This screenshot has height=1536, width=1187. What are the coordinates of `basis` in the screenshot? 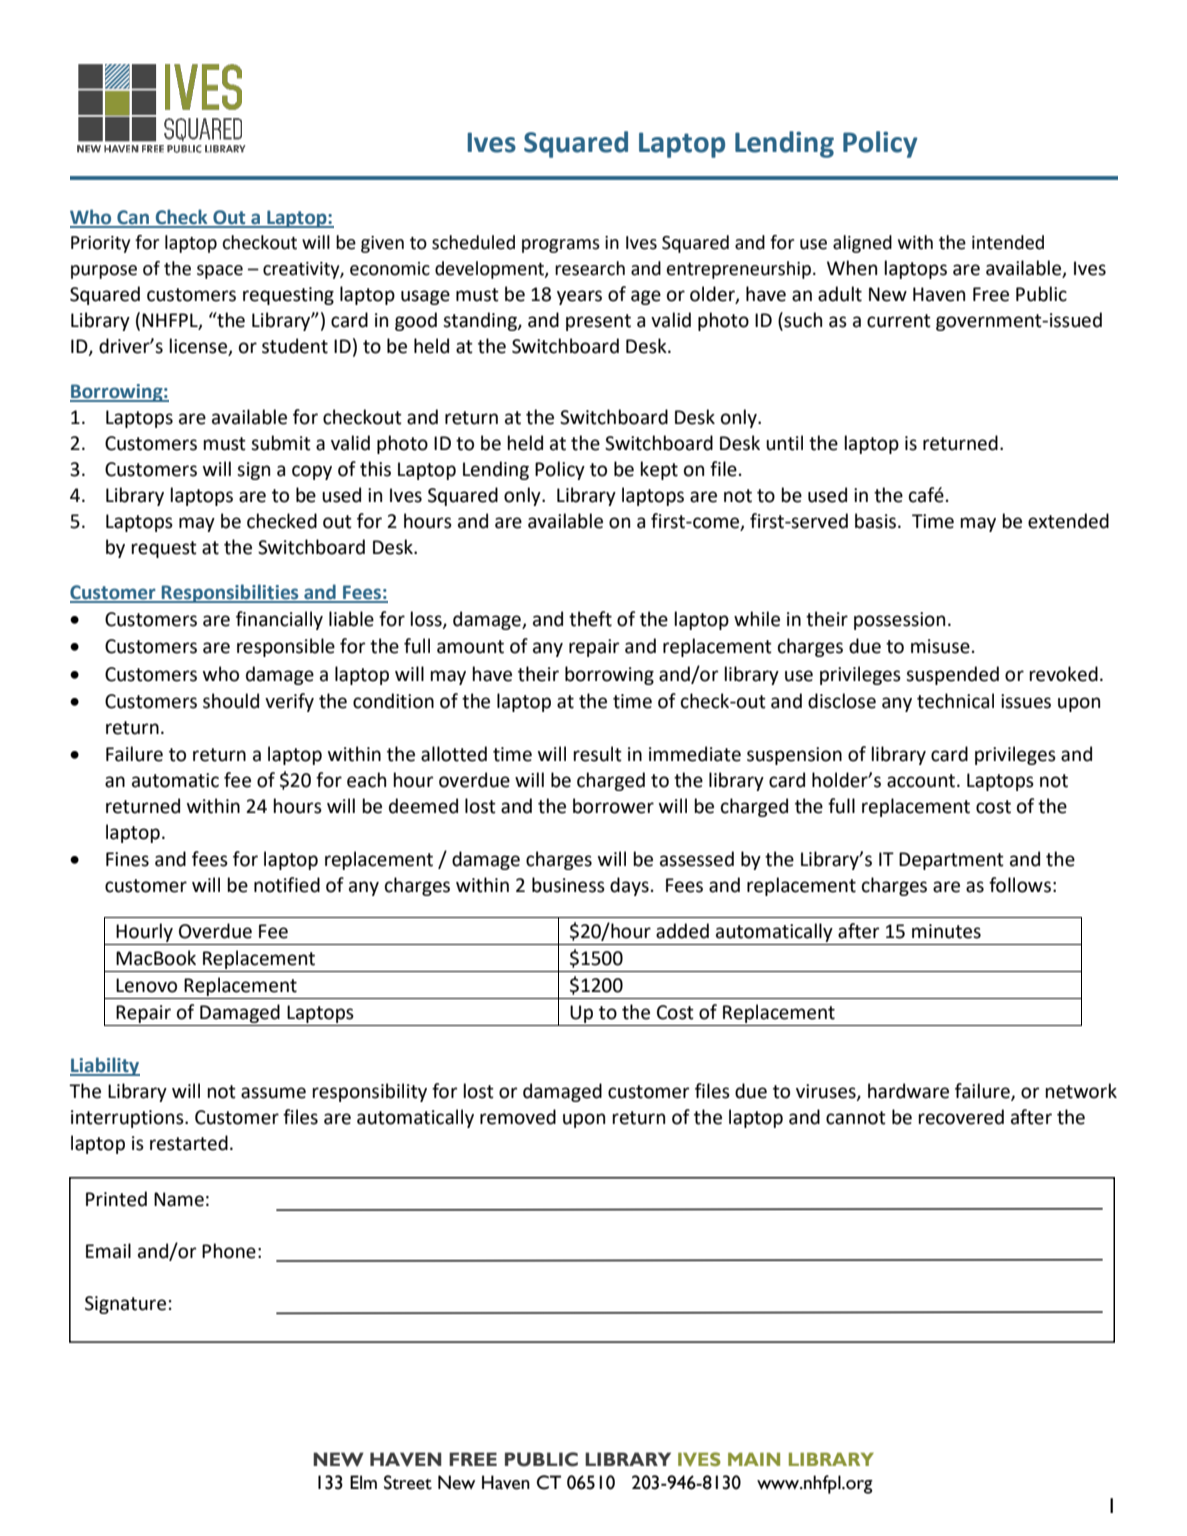 It's located at (877, 521).
